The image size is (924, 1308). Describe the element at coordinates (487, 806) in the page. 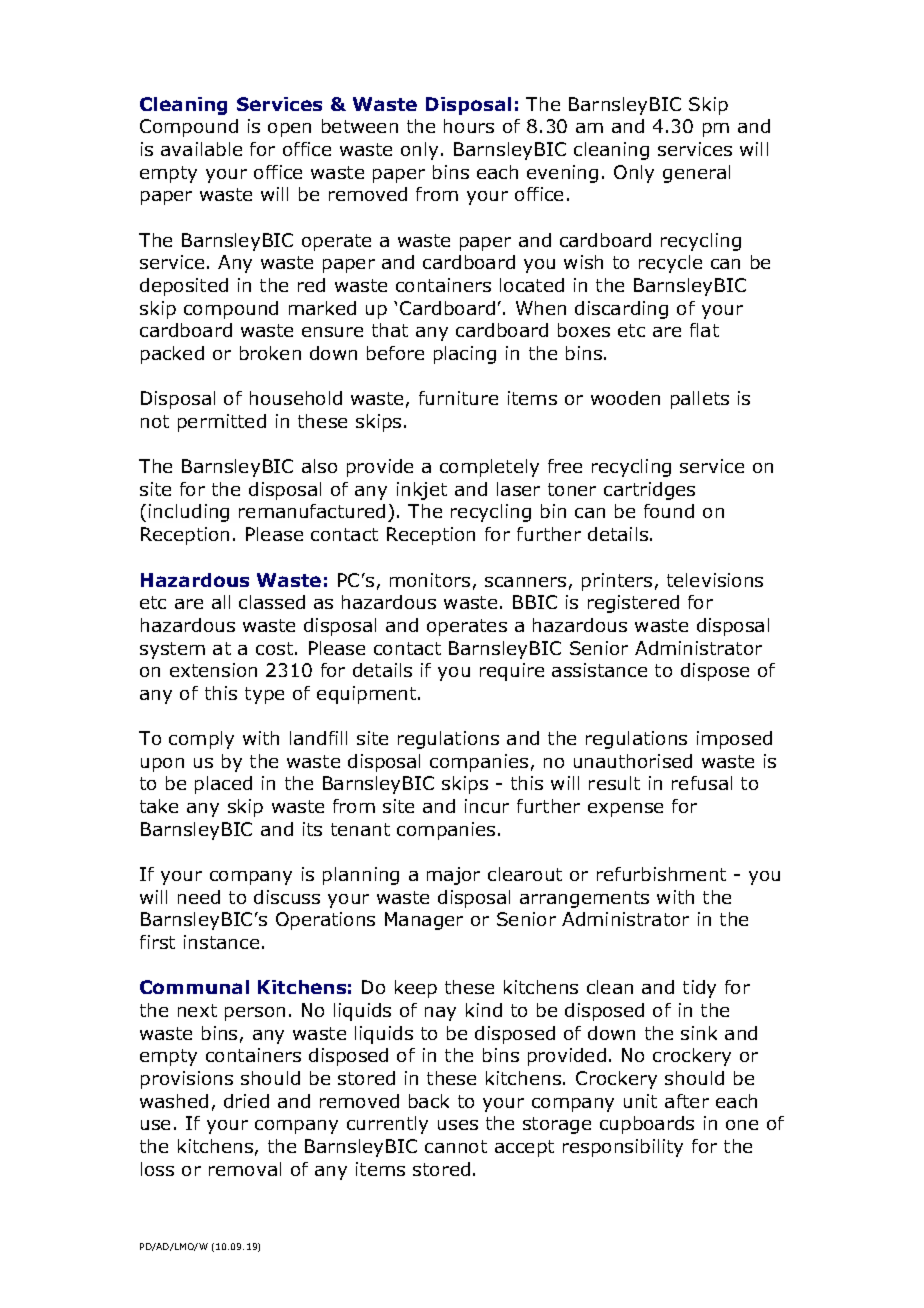

I see `incur` at that location.
